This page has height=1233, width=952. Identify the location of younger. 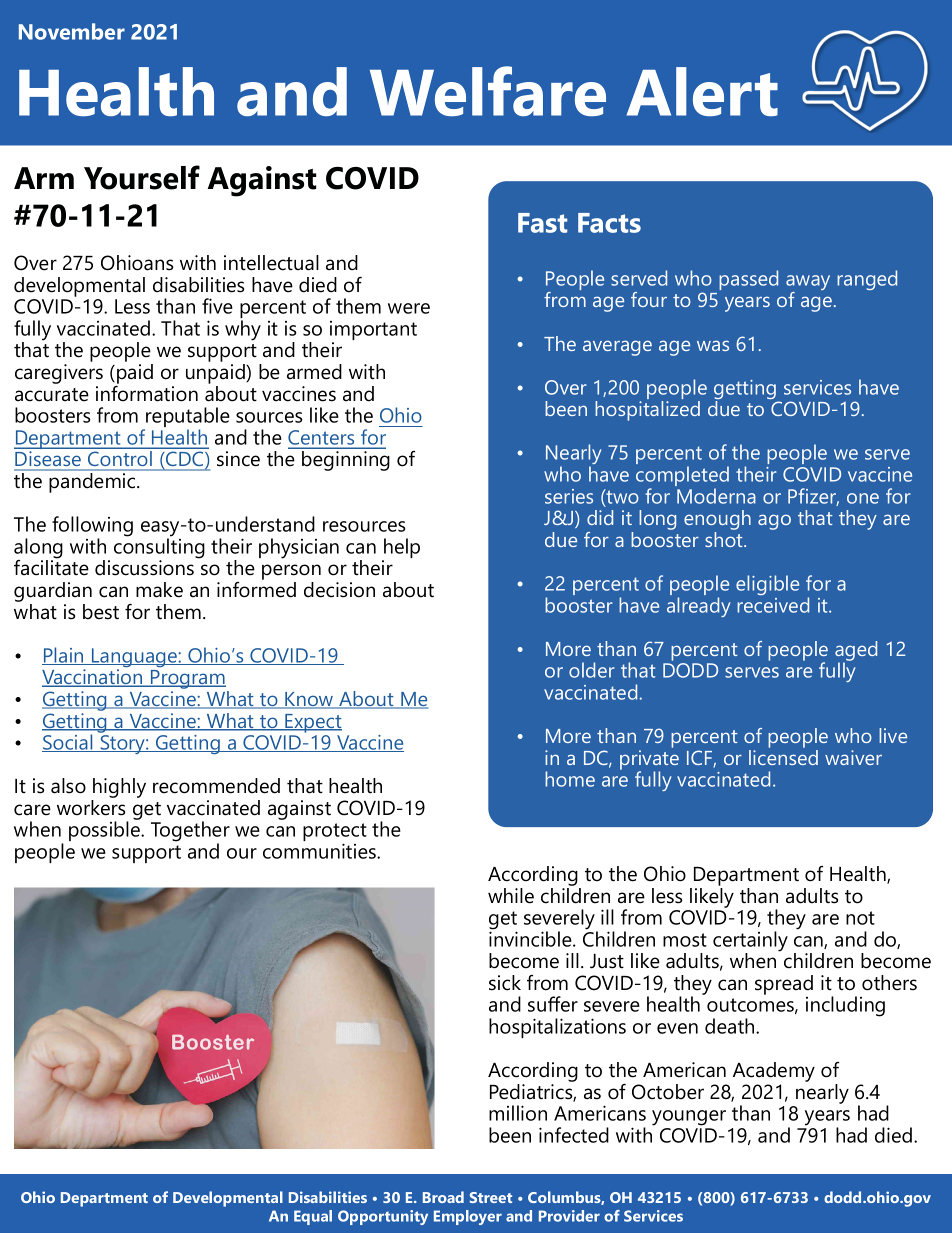
(689, 1118).
